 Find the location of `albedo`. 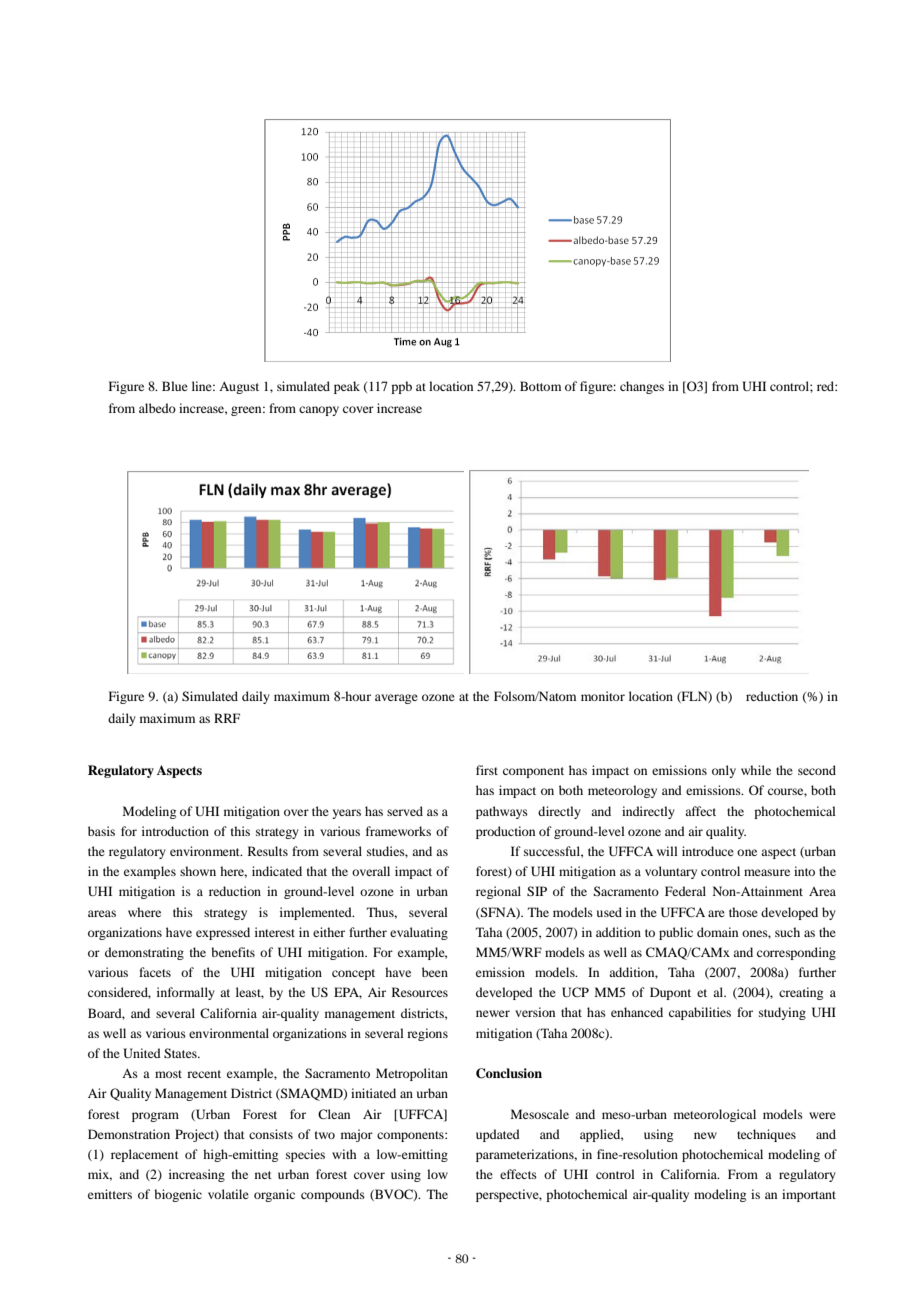

albedo is located at coordinates (157, 408).
